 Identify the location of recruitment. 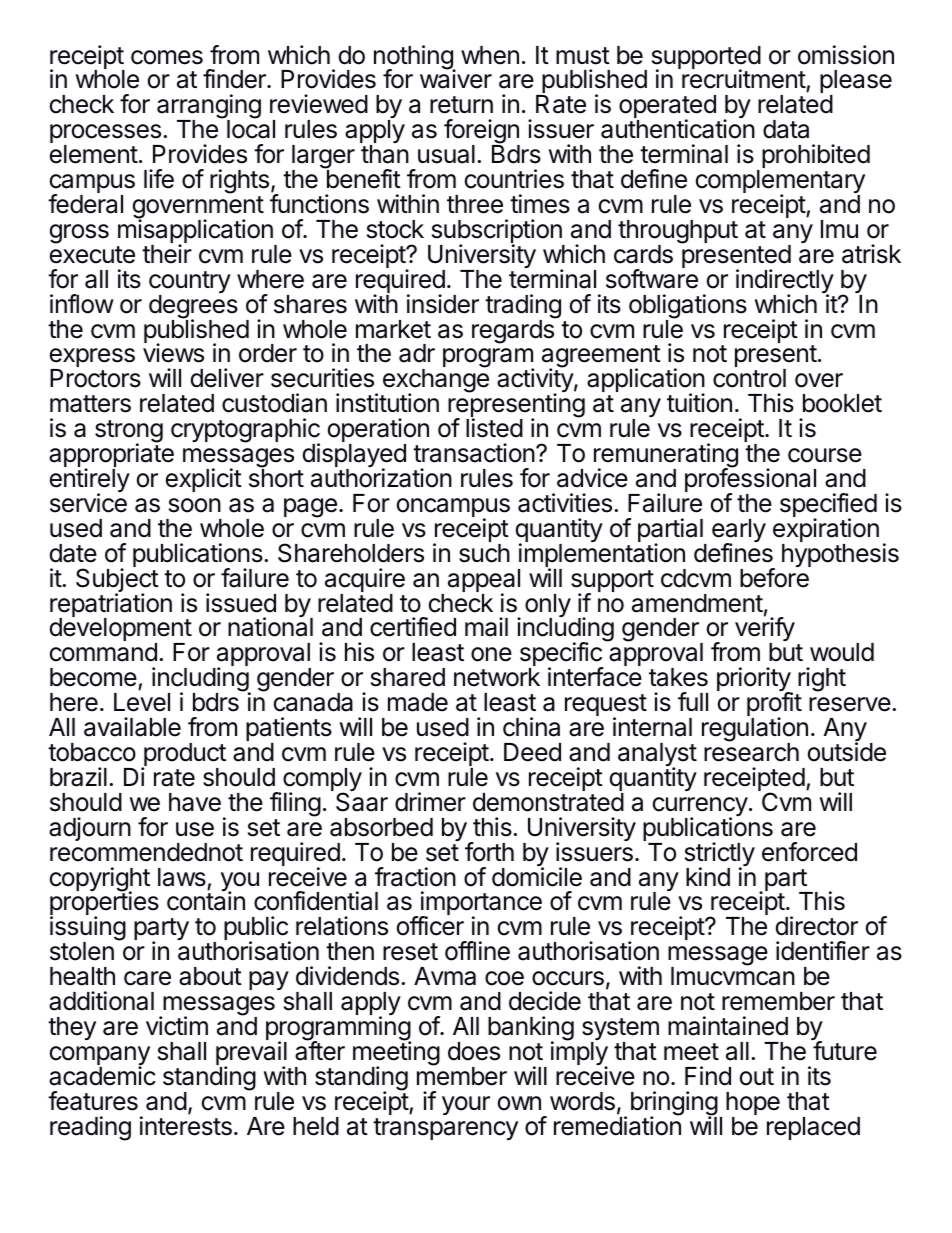
(744, 80).
